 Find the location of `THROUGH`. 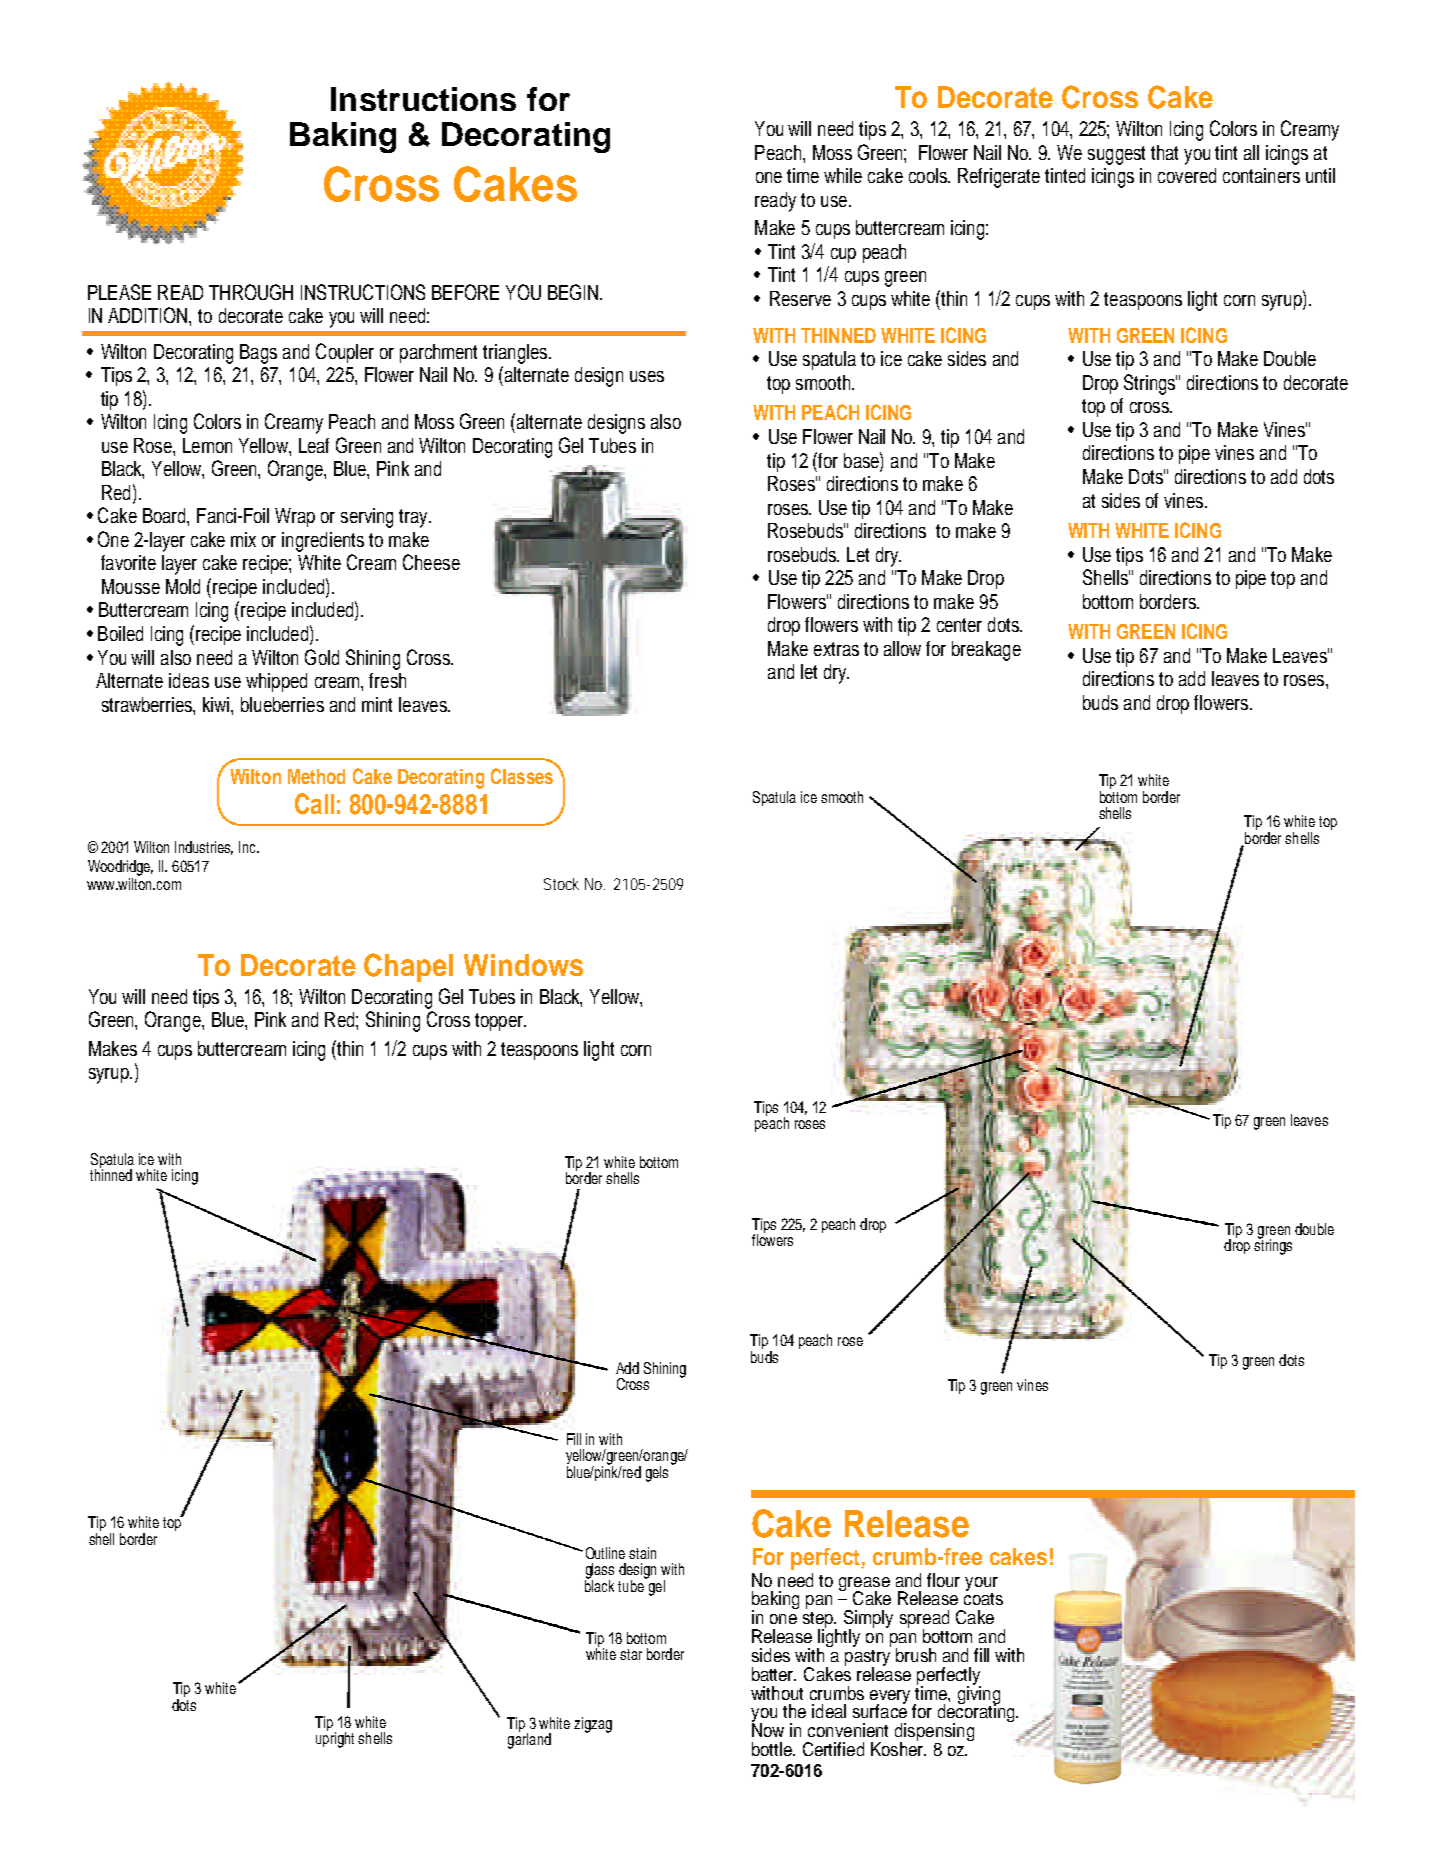

THROUGH is located at coordinates (251, 292).
